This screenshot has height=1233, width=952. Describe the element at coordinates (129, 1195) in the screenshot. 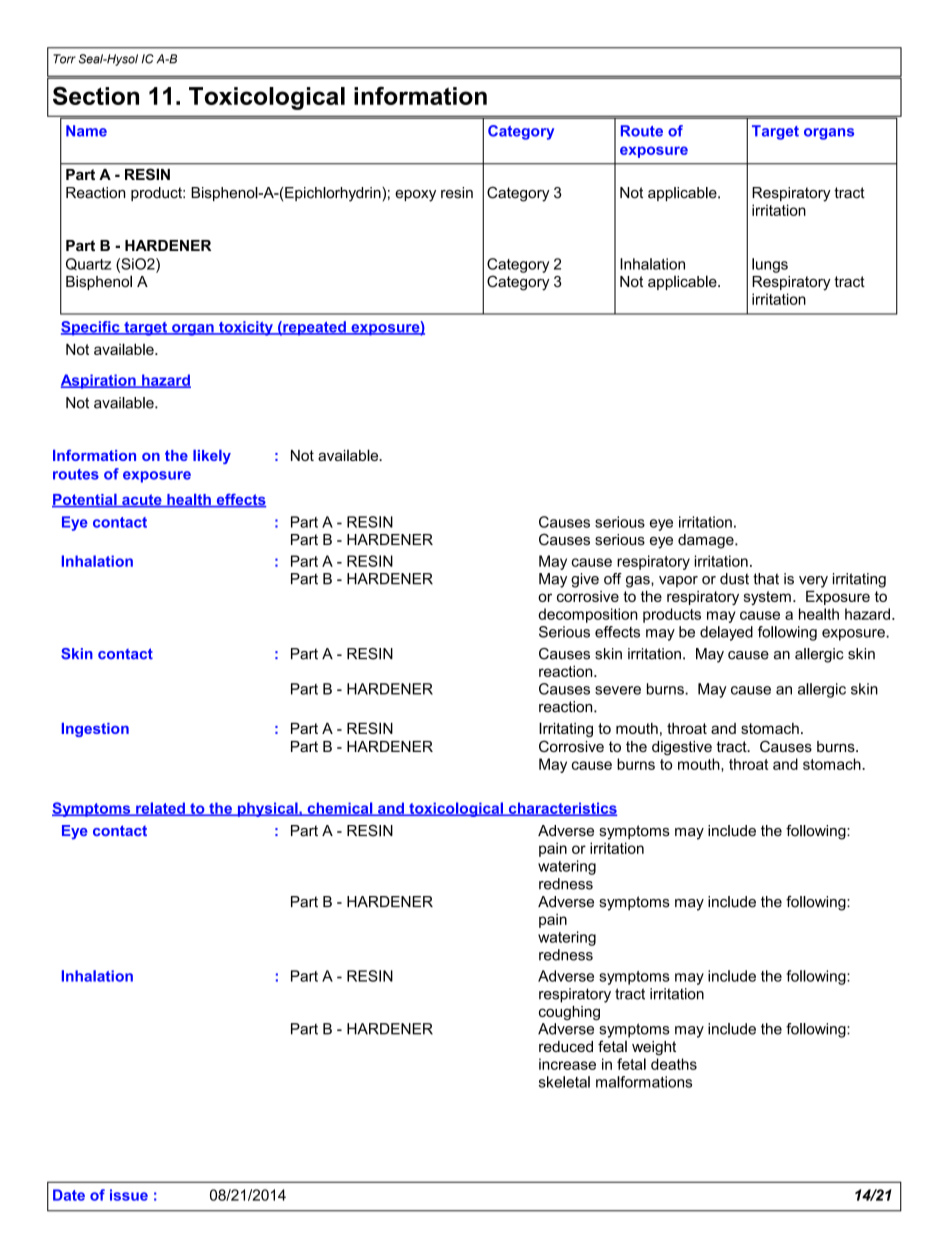

I see `issue` at that location.
